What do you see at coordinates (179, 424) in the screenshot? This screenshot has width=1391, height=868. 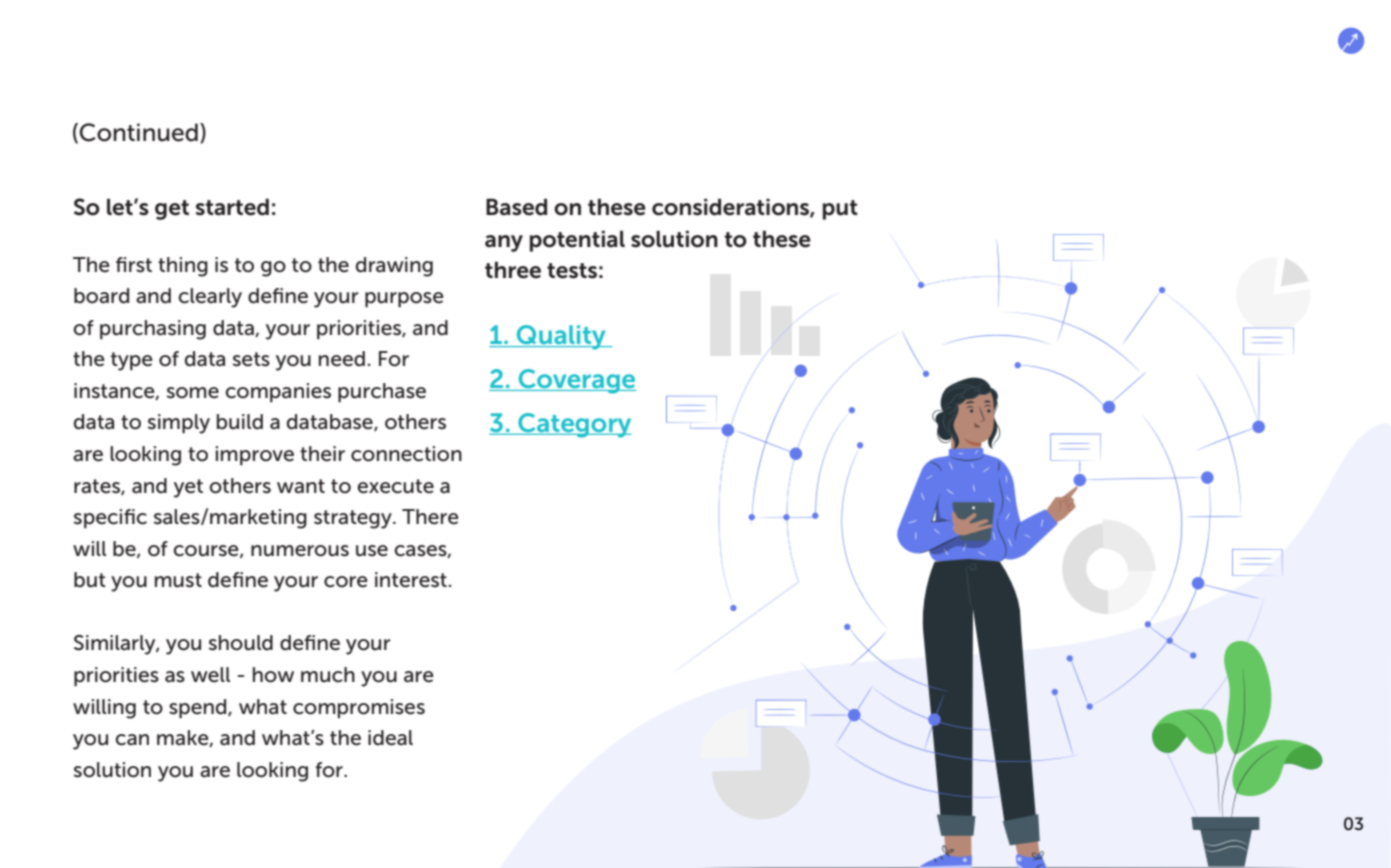 I see `simply` at bounding box center [179, 424].
